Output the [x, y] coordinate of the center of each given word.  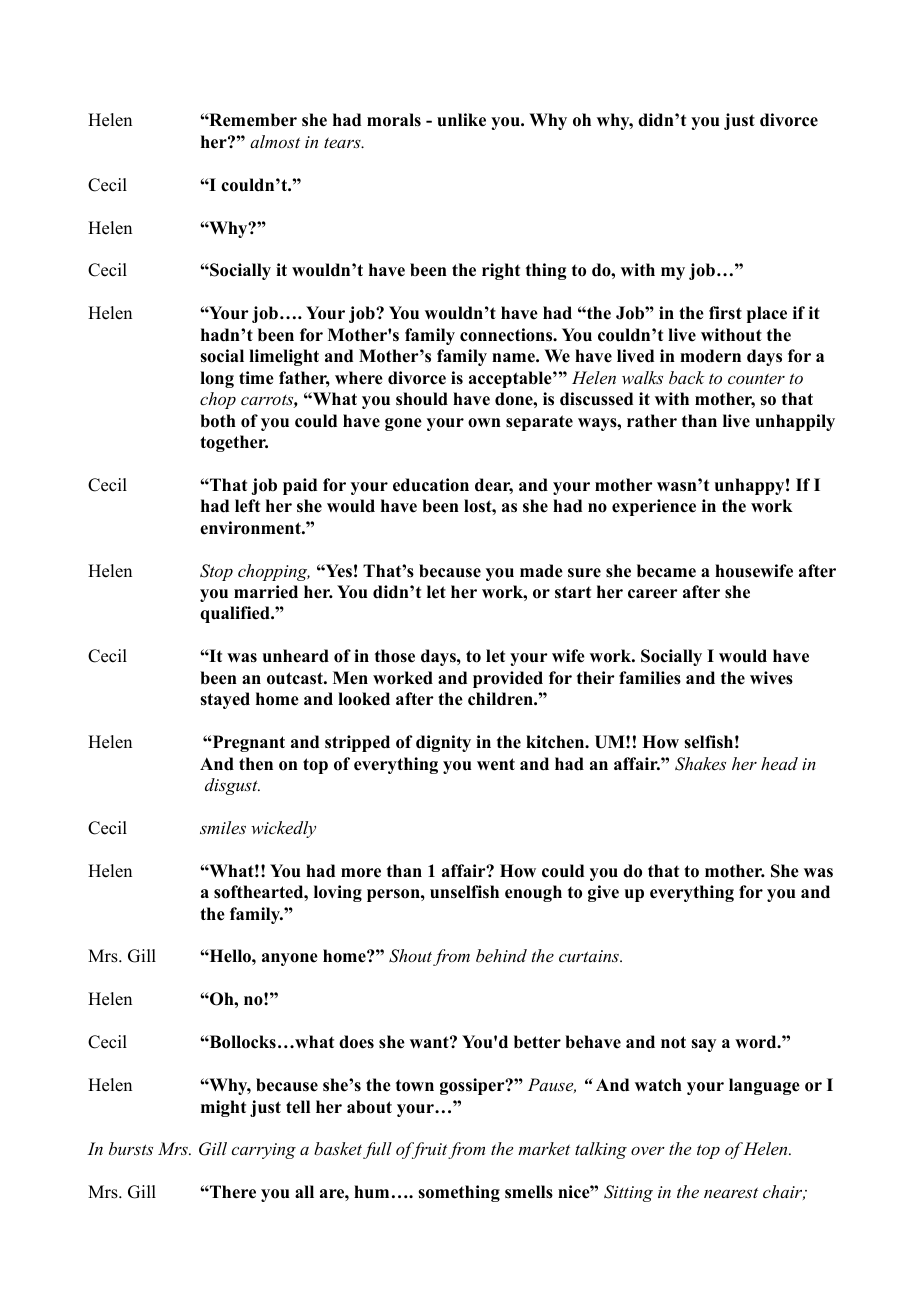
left [247, 506]
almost [275, 141]
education [431, 485]
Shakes [700, 764]
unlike [461, 120]
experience [654, 507]
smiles [223, 827]
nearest [731, 1192]
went [496, 764]
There [232, 1192]
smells [529, 1192]
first [725, 313]
